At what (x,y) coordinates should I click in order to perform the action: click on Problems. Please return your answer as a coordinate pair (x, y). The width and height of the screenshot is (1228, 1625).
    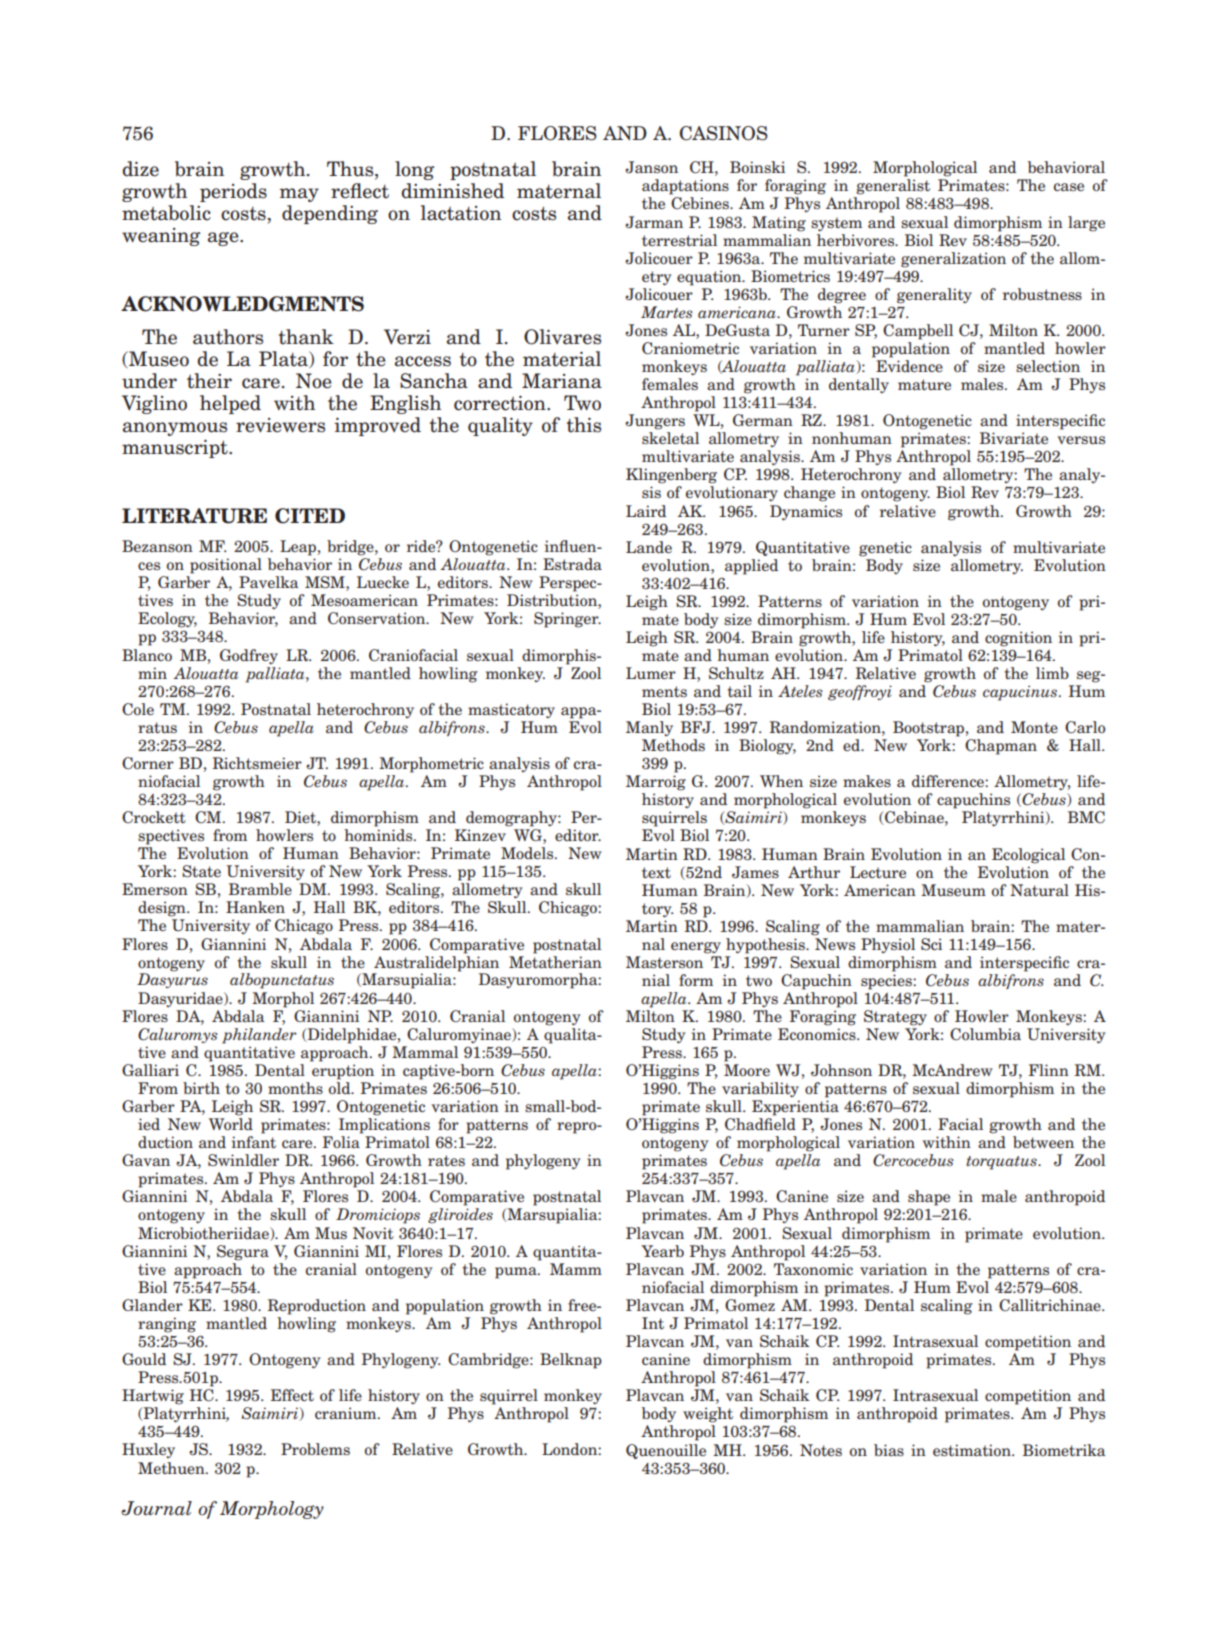
    Looking at the image, I should click on (315, 1449).
